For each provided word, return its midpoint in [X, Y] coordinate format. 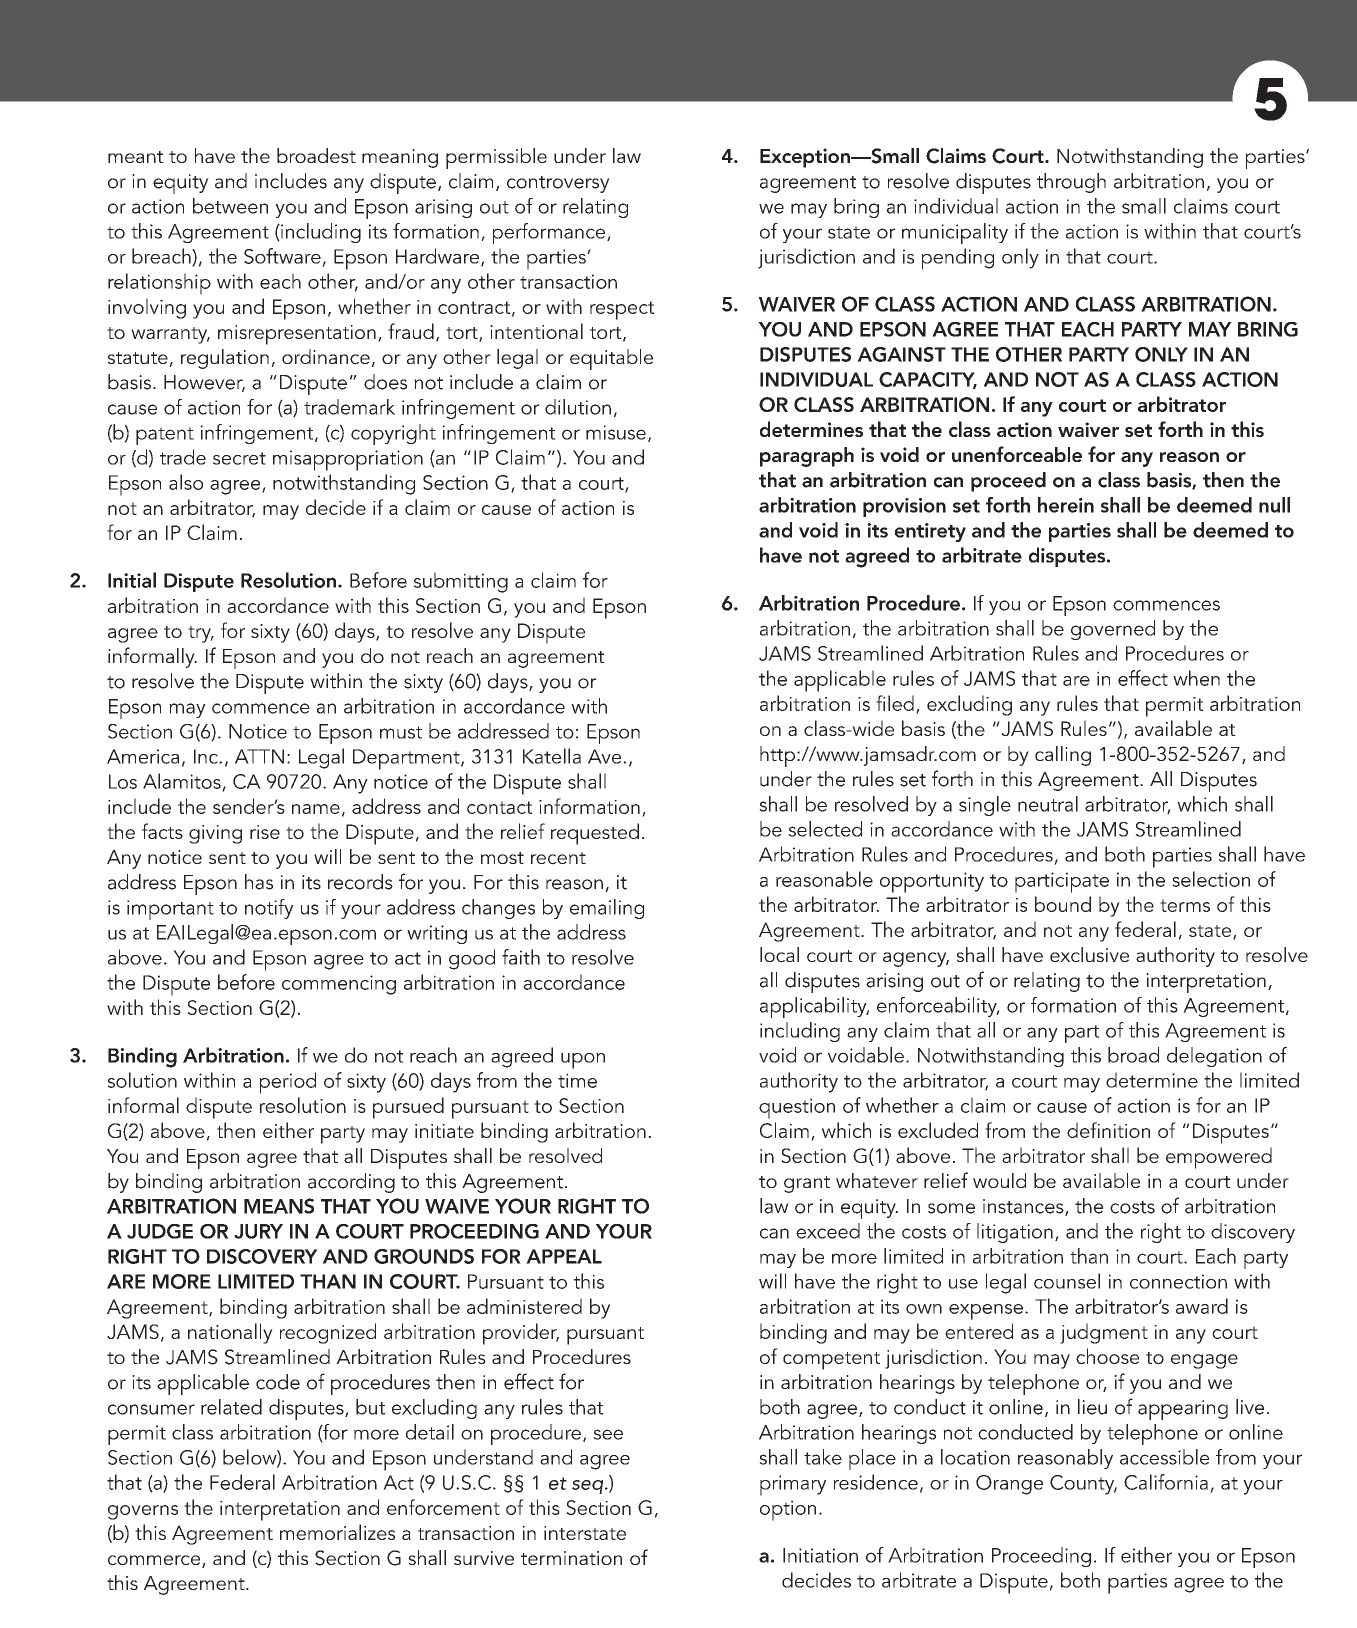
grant [807, 1184]
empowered [1219, 1158]
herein [1066, 505]
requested [595, 834]
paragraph [807, 457]
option [788, 1510]
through [1071, 183]
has [259, 882]
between [230, 206]
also [186, 482]
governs [143, 1512]
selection [1211, 879]
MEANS [279, 1206]
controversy [558, 184]
